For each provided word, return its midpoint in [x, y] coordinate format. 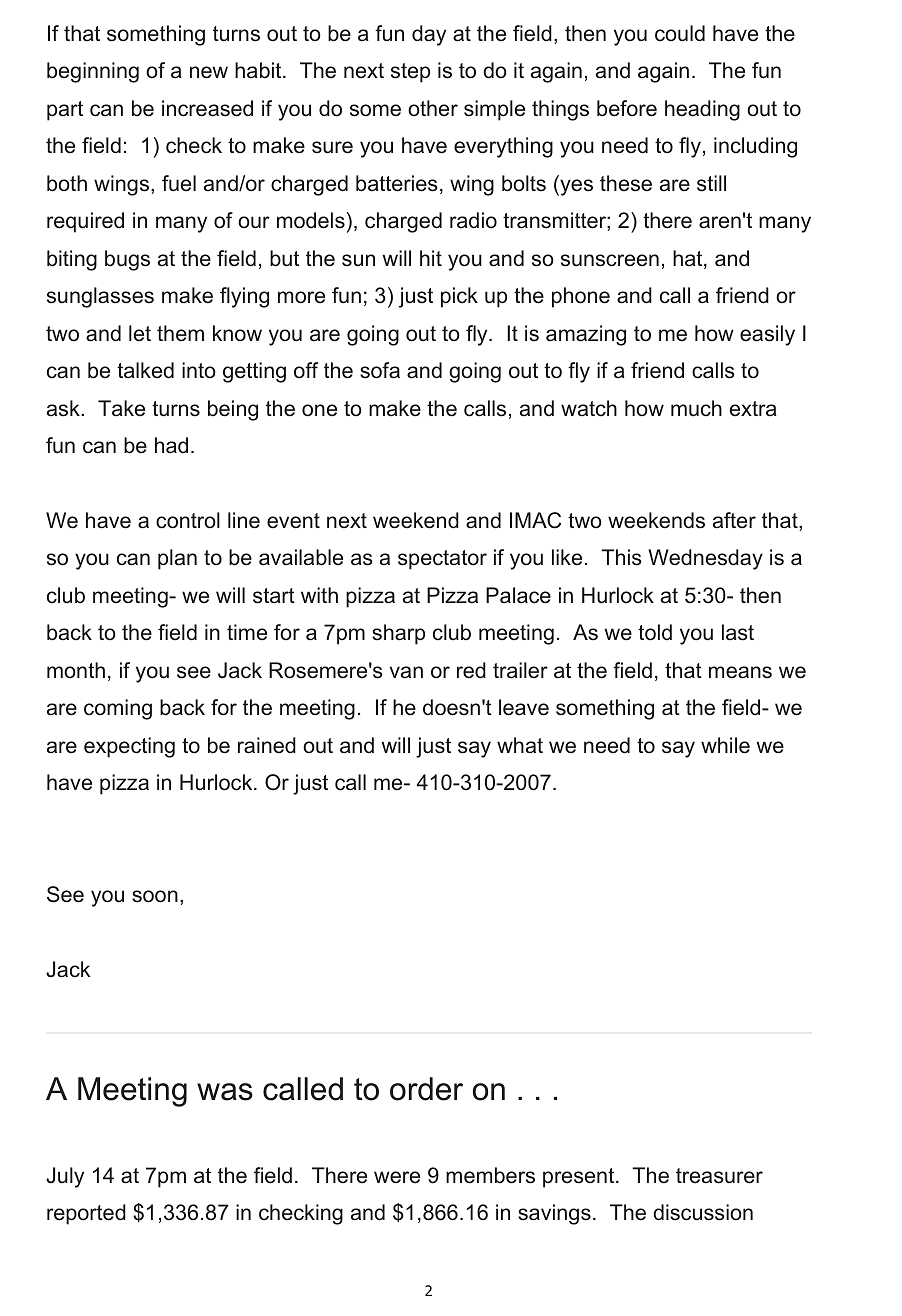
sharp [398, 634]
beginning [93, 72]
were [397, 1177]
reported [86, 1214]
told [655, 632]
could [680, 33]
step [410, 73]
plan [177, 559]
